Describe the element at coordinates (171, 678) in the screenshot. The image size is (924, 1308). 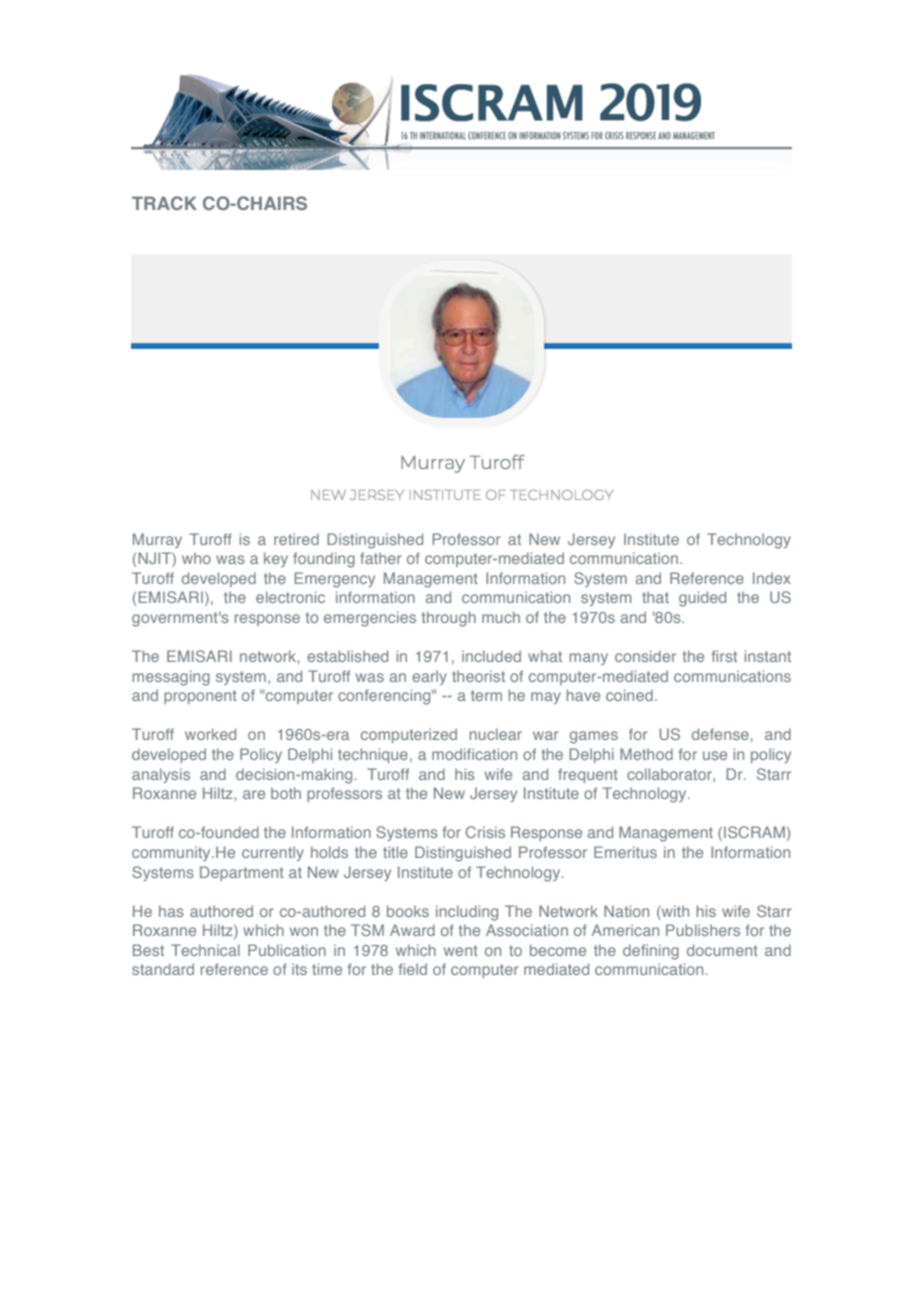
I see `messaging` at that location.
